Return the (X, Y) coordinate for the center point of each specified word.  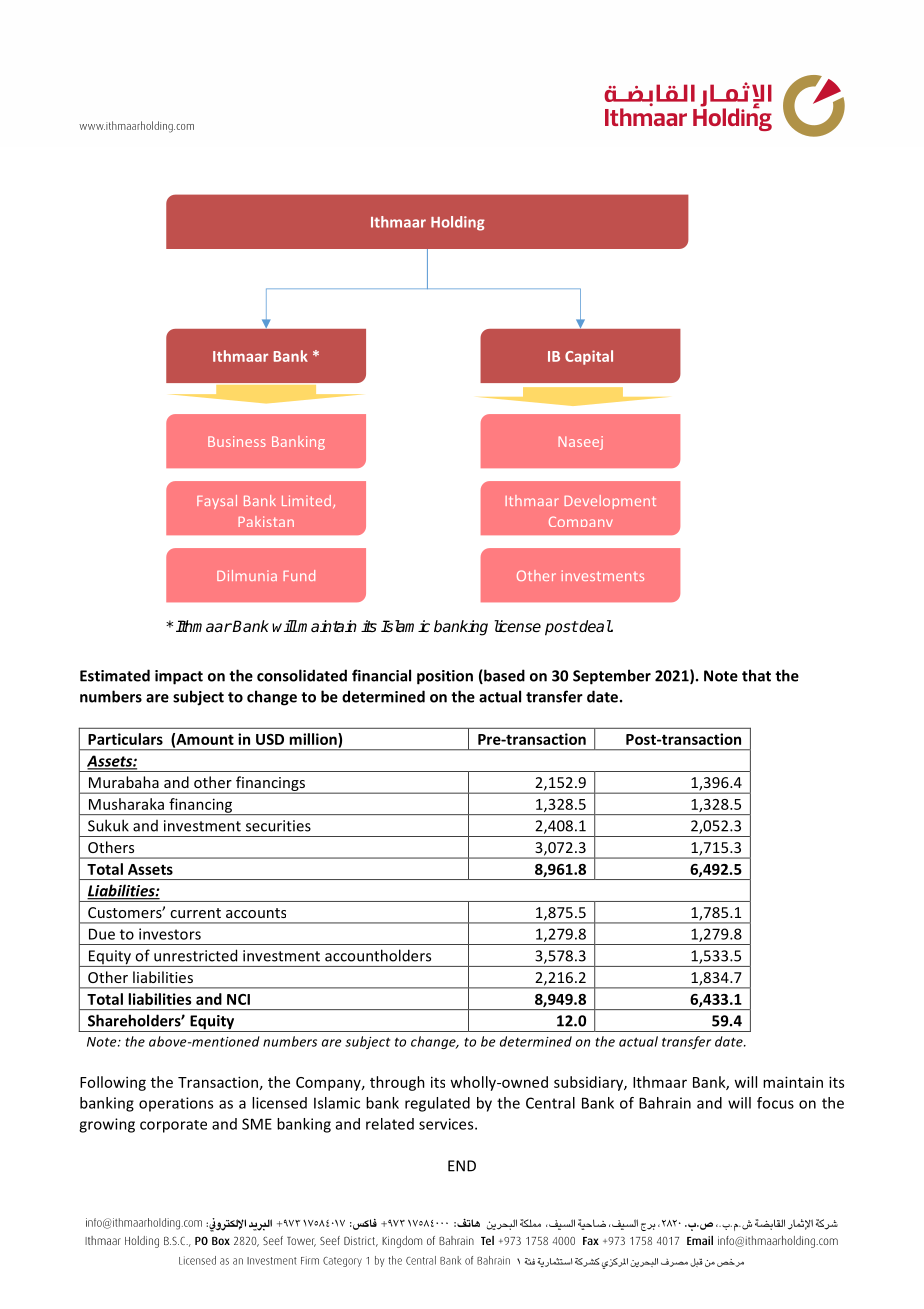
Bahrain (665, 1103)
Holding (458, 223)
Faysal (217, 502)
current (195, 913)
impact (179, 677)
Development (610, 502)
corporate (173, 1126)
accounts (256, 913)
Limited (306, 500)
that (756, 675)
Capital (589, 357)
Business (237, 441)
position (445, 677)
